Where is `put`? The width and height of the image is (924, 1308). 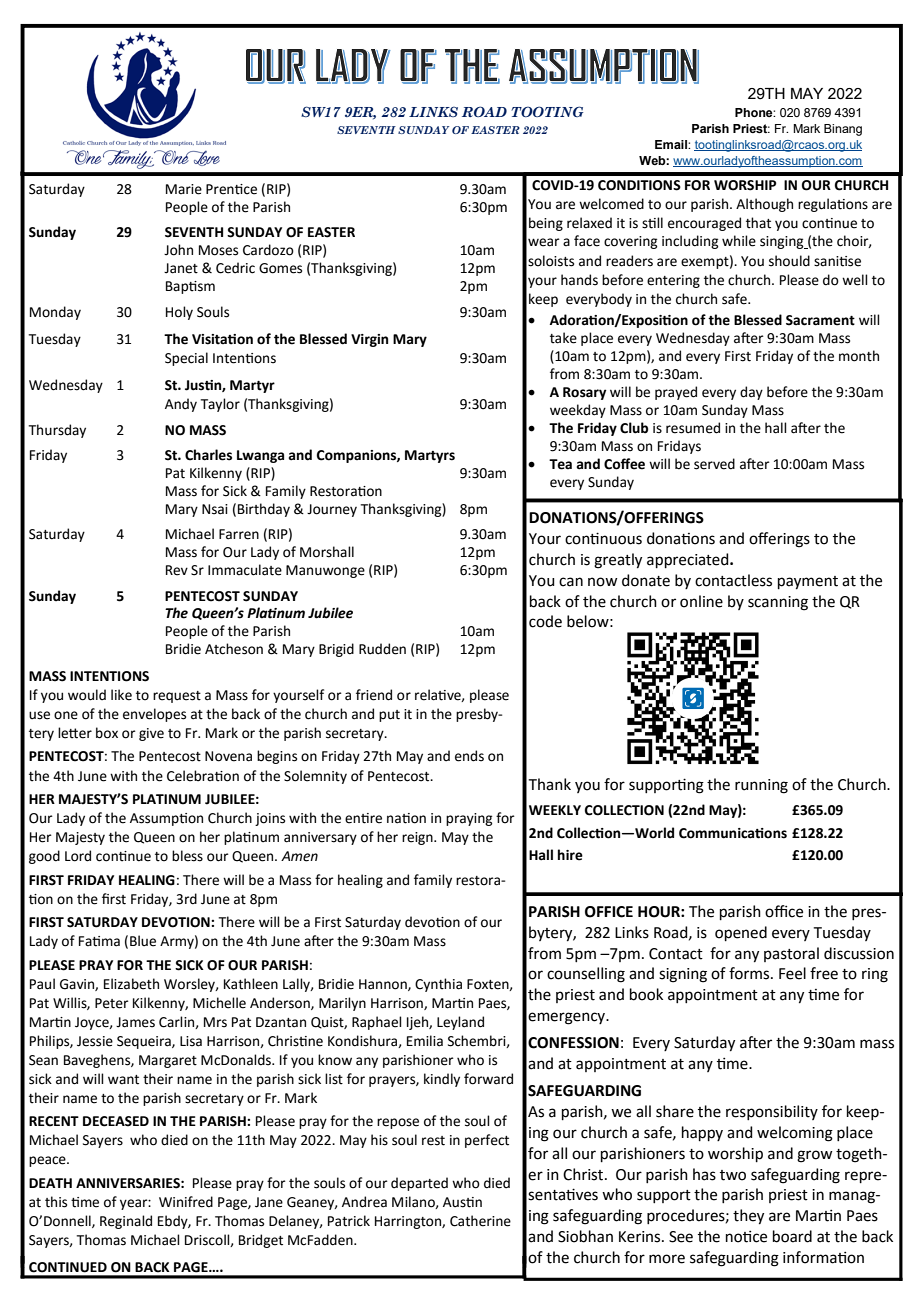 put is located at coordinates (389, 716).
